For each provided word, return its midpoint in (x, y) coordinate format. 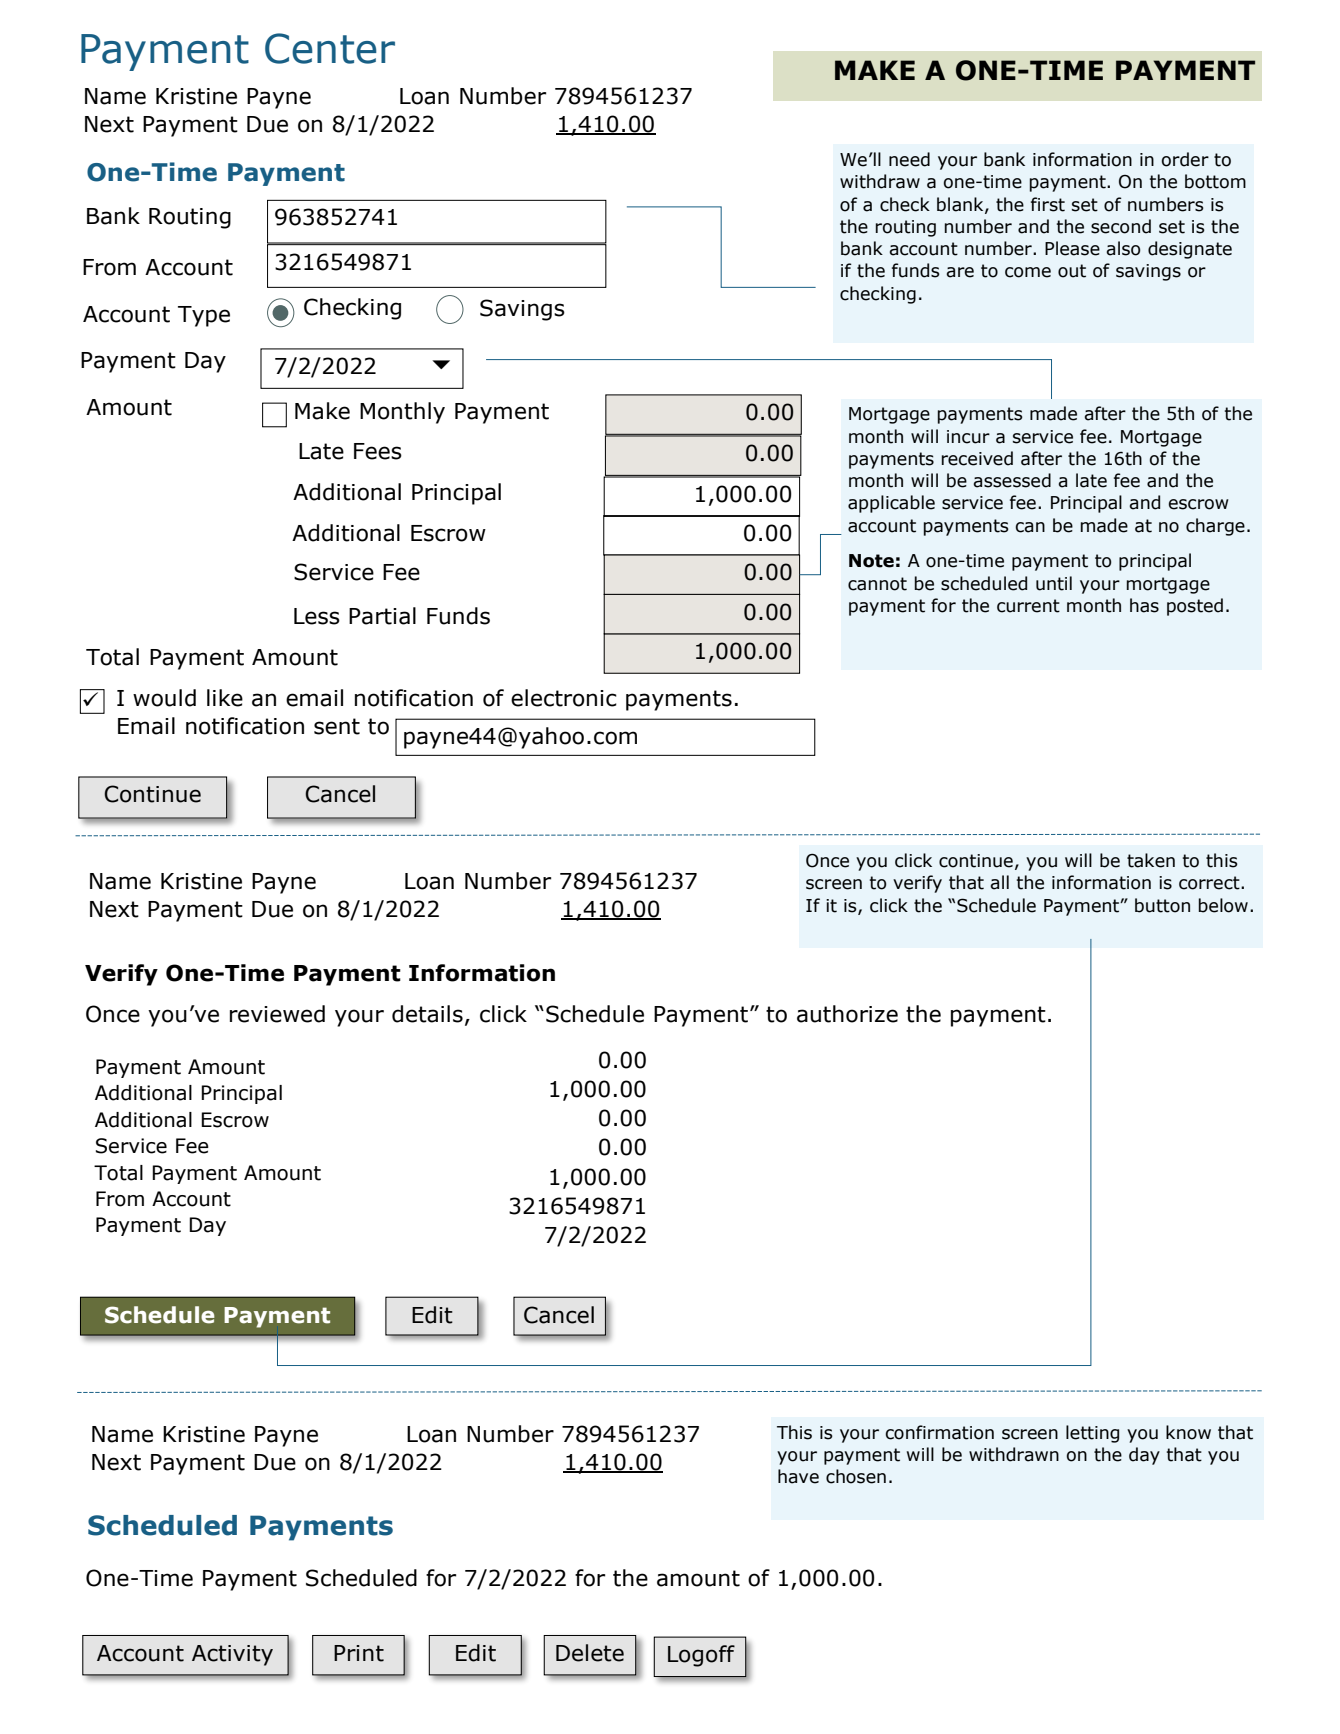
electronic (564, 698)
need (909, 159)
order (1185, 159)
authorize (847, 1014)
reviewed (277, 1014)
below (1223, 905)
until (1054, 583)
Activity (232, 1655)
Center (330, 48)
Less (317, 616)
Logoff (701, 1656)
